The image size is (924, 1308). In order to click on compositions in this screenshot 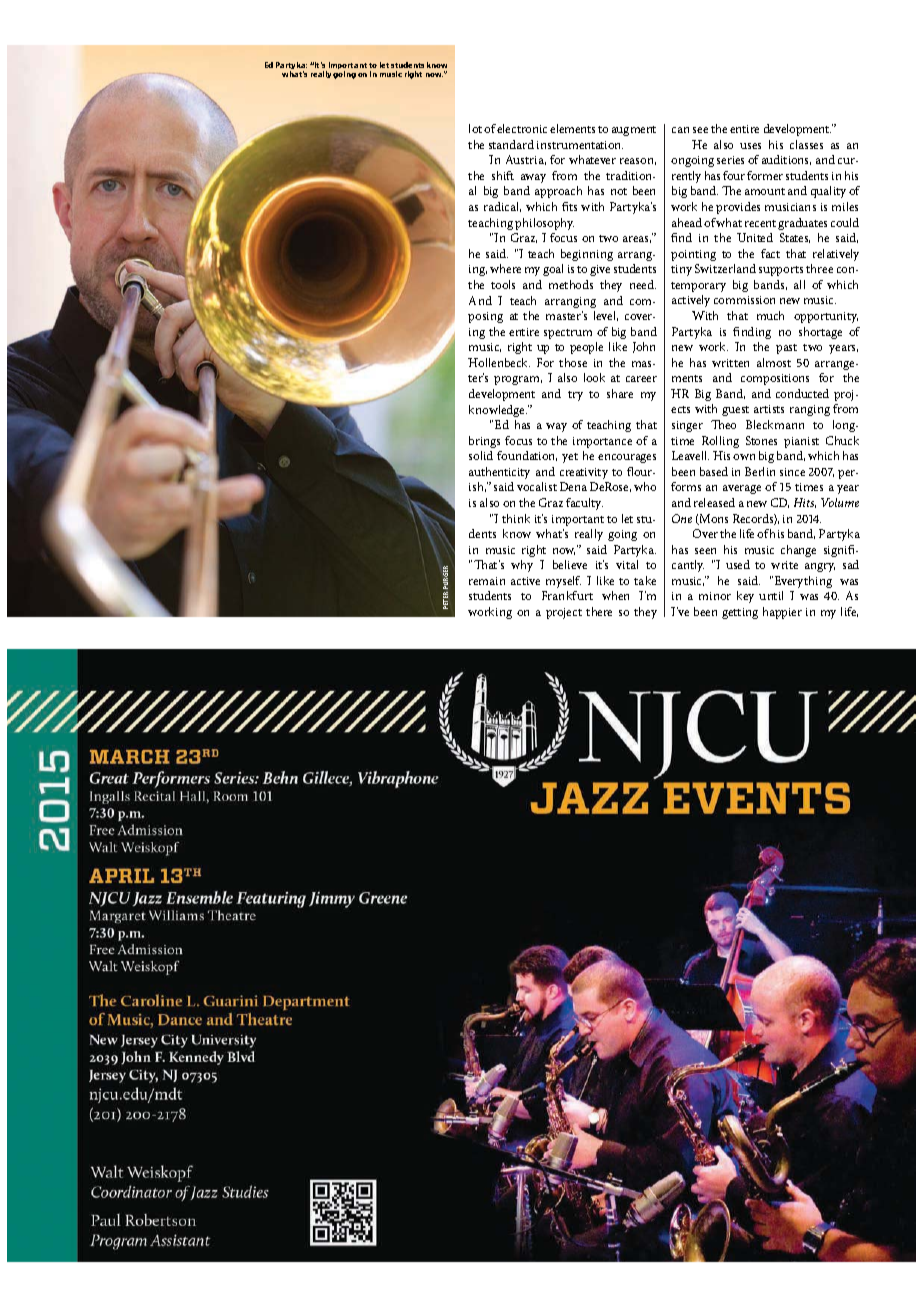, I will do `click(775, 379)`.
